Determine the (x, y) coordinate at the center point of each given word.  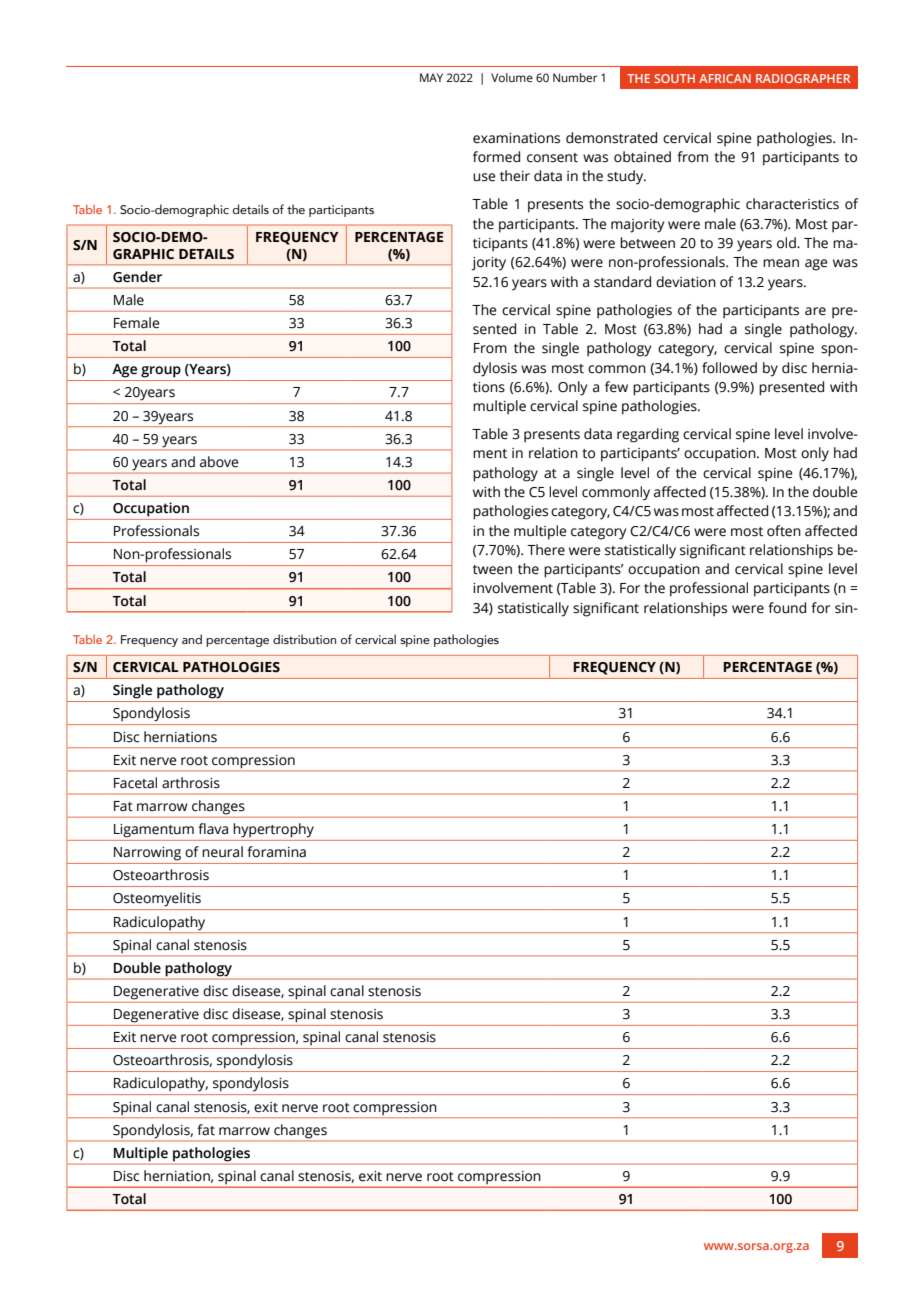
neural (222, 852)
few (616, 387)
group (161, 372)
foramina (276, 852)
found (787, 608)
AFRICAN (725, 78)
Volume (512, 77)
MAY (431, 77)
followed (729, 368)
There (546, 550)
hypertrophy (273, 830)
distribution (304, 639)
